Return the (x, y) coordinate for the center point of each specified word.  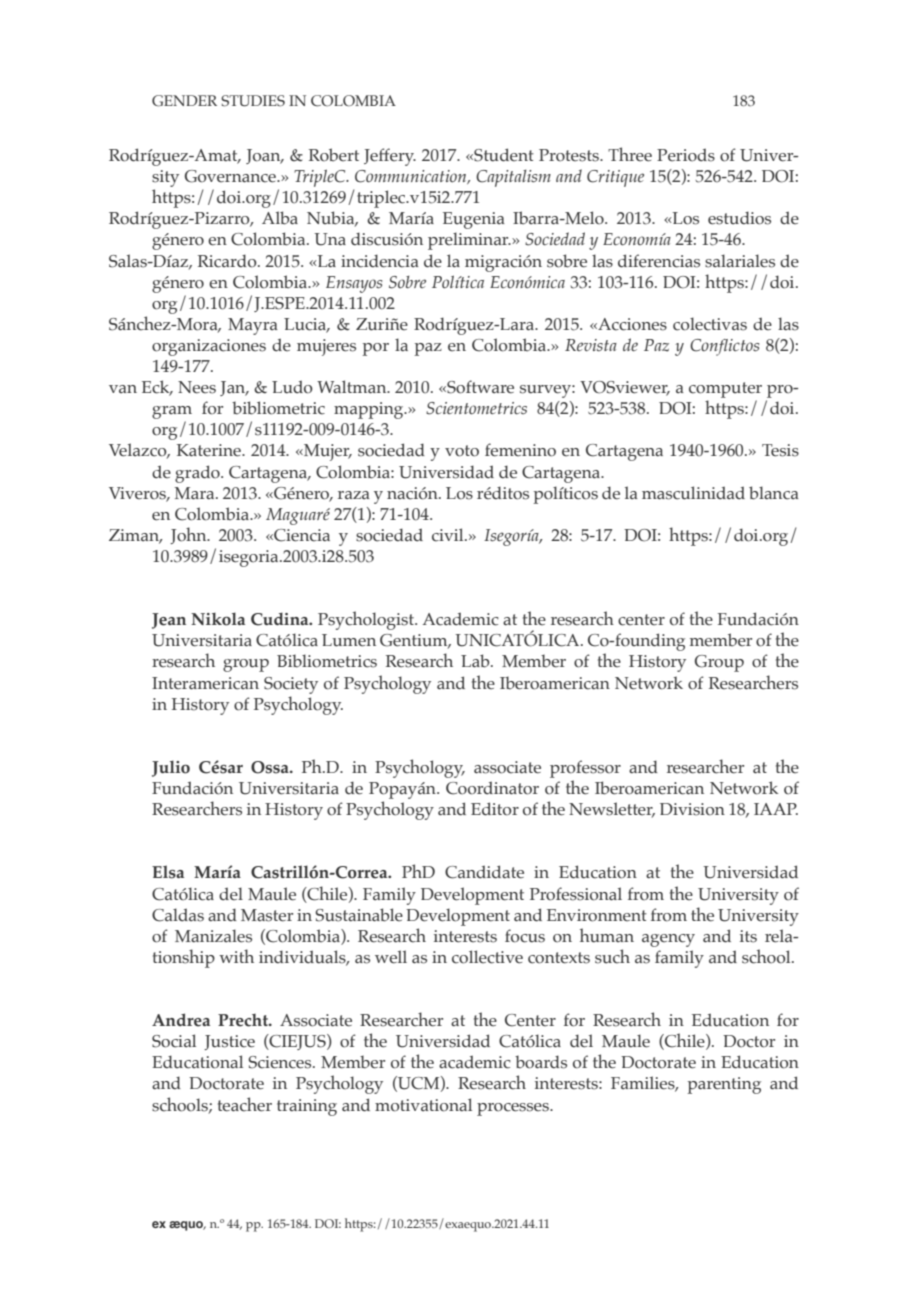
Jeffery (390, 157)
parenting (724, 1085)
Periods (686, 155)
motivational (423, 1105)
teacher (245, 1104)
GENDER (184, 101)
